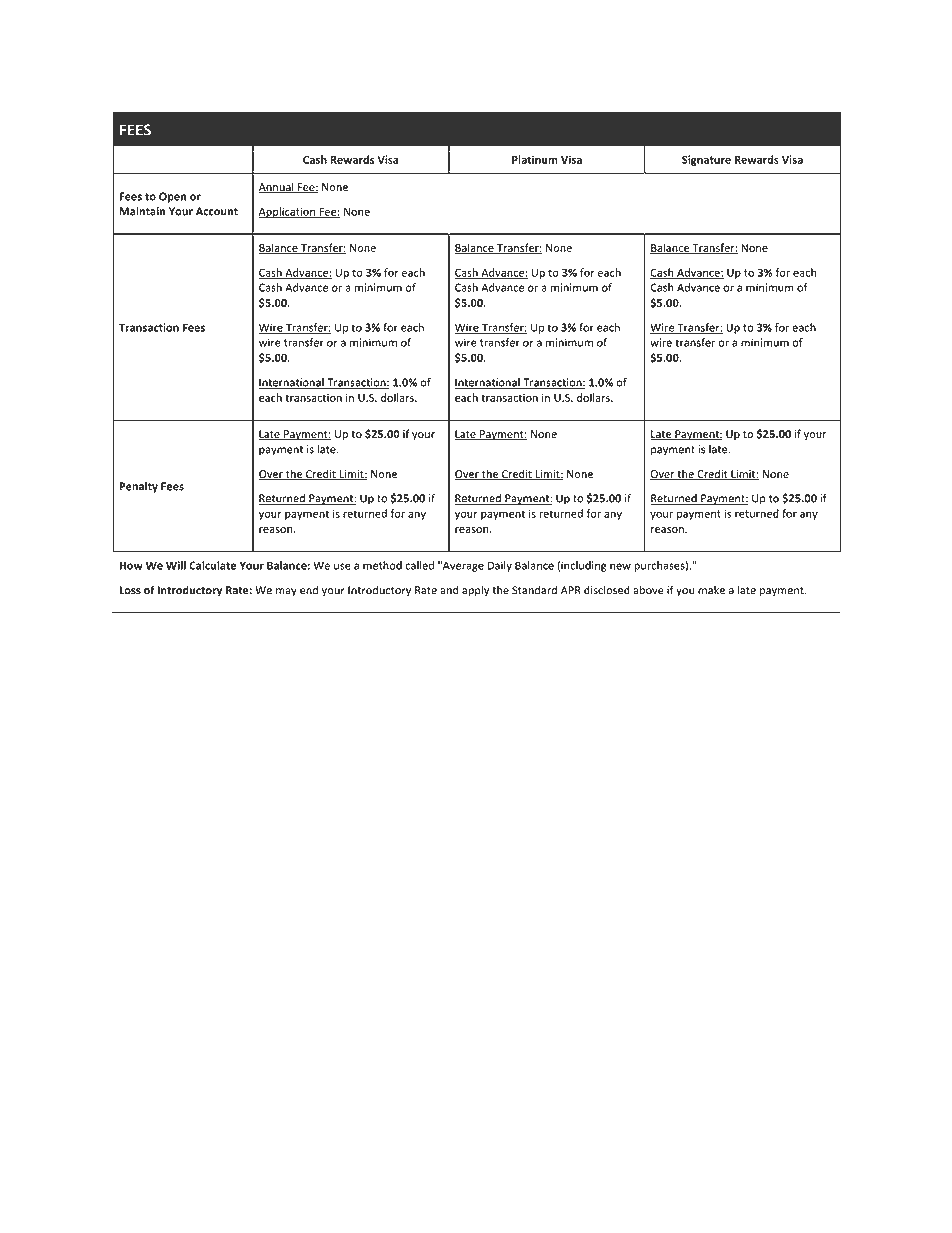 Image resolution: width=952 pixels, height=1233 pixels. I want to click on method, so click(382, 565).
